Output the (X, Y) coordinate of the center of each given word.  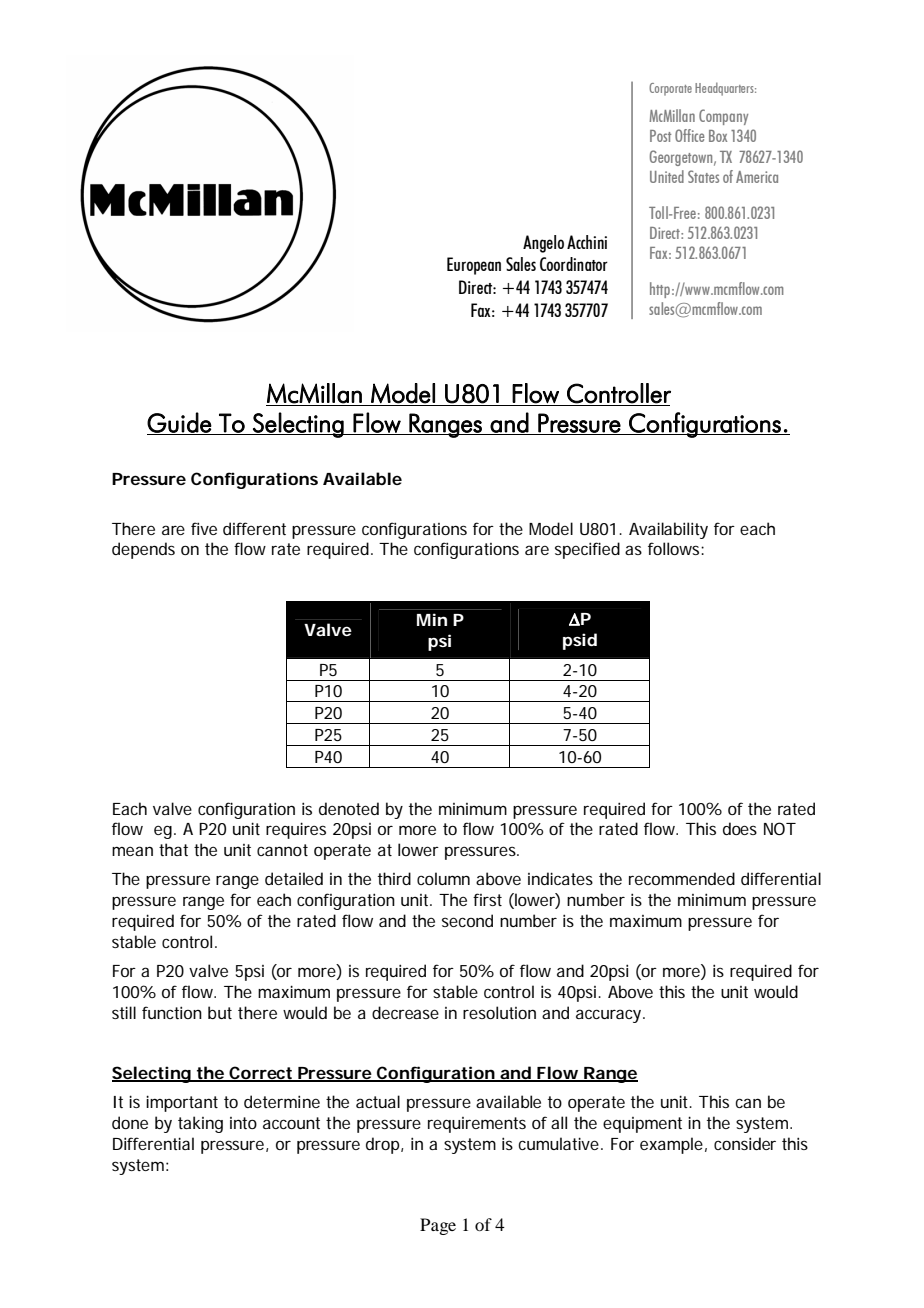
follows (673, 548)
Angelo (543, 244)
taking (200, 1124)
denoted (349, 808)
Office (689, 135)
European (474, 266)
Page (438, 1226)
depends (143, 550)
